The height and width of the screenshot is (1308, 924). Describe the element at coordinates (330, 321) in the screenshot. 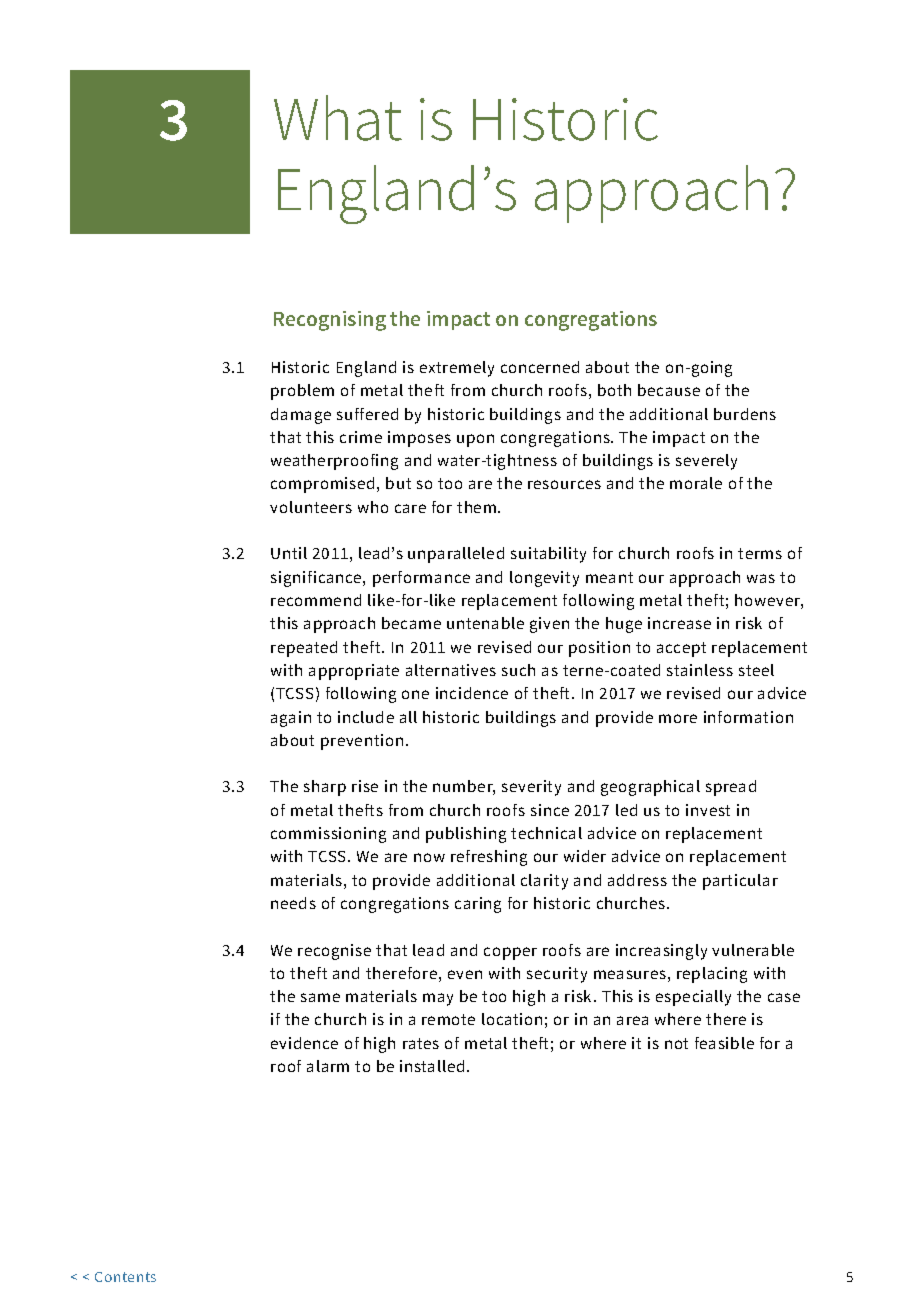

I see `Recognising` at that location.
